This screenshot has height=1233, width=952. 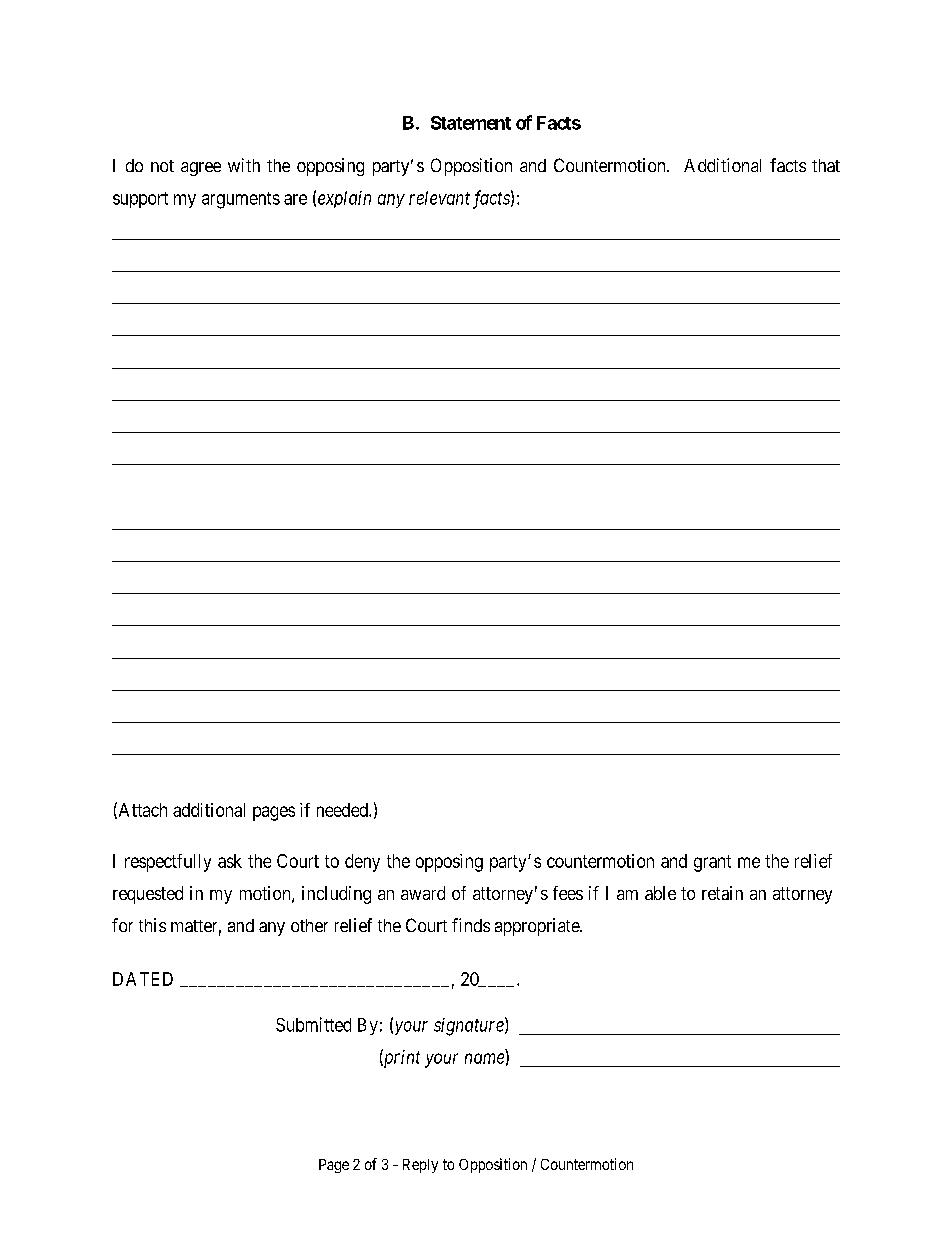 I want to click on Submitted, so click(x=313, y=1024).
